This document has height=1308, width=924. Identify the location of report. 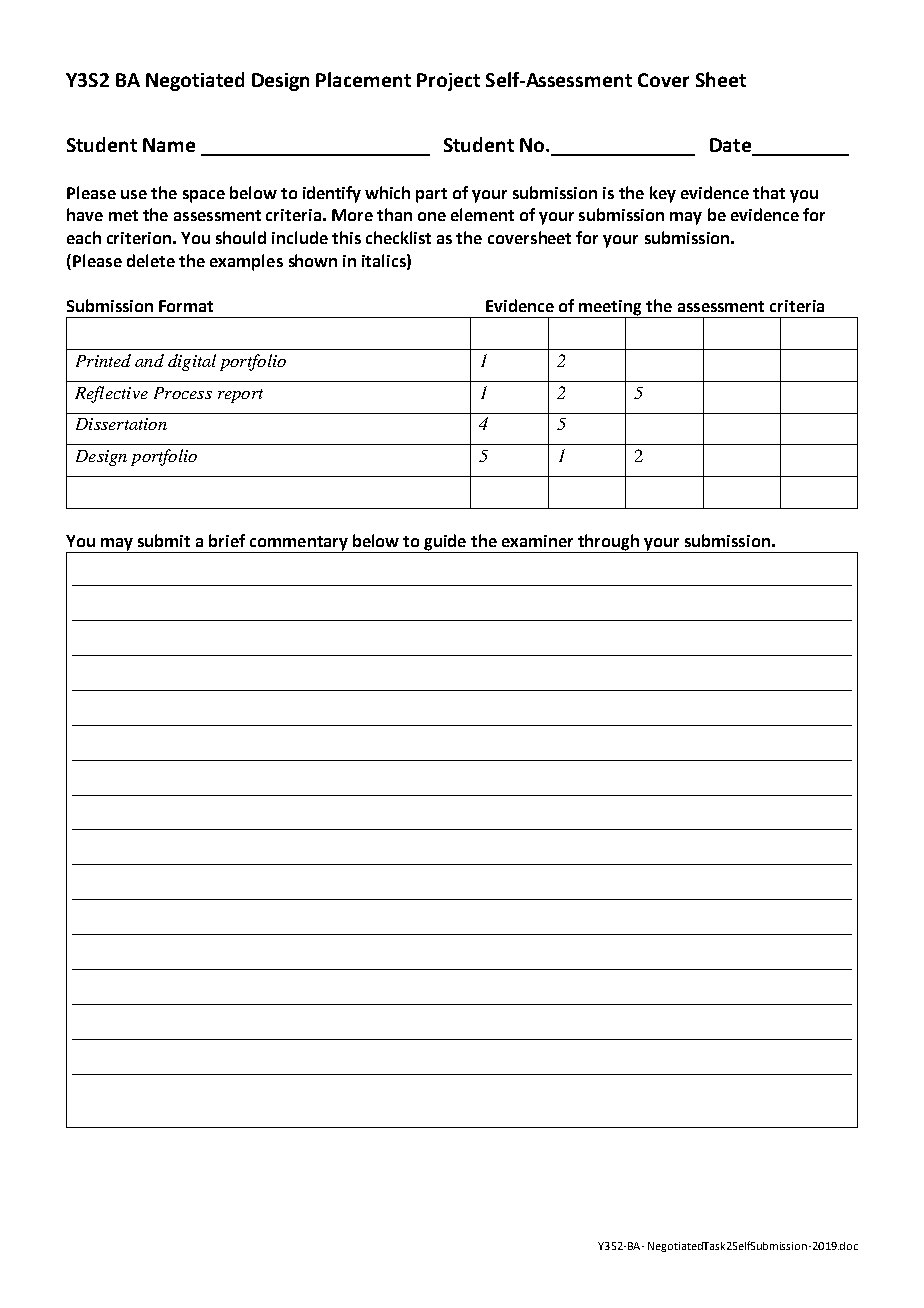
(240, 396).
